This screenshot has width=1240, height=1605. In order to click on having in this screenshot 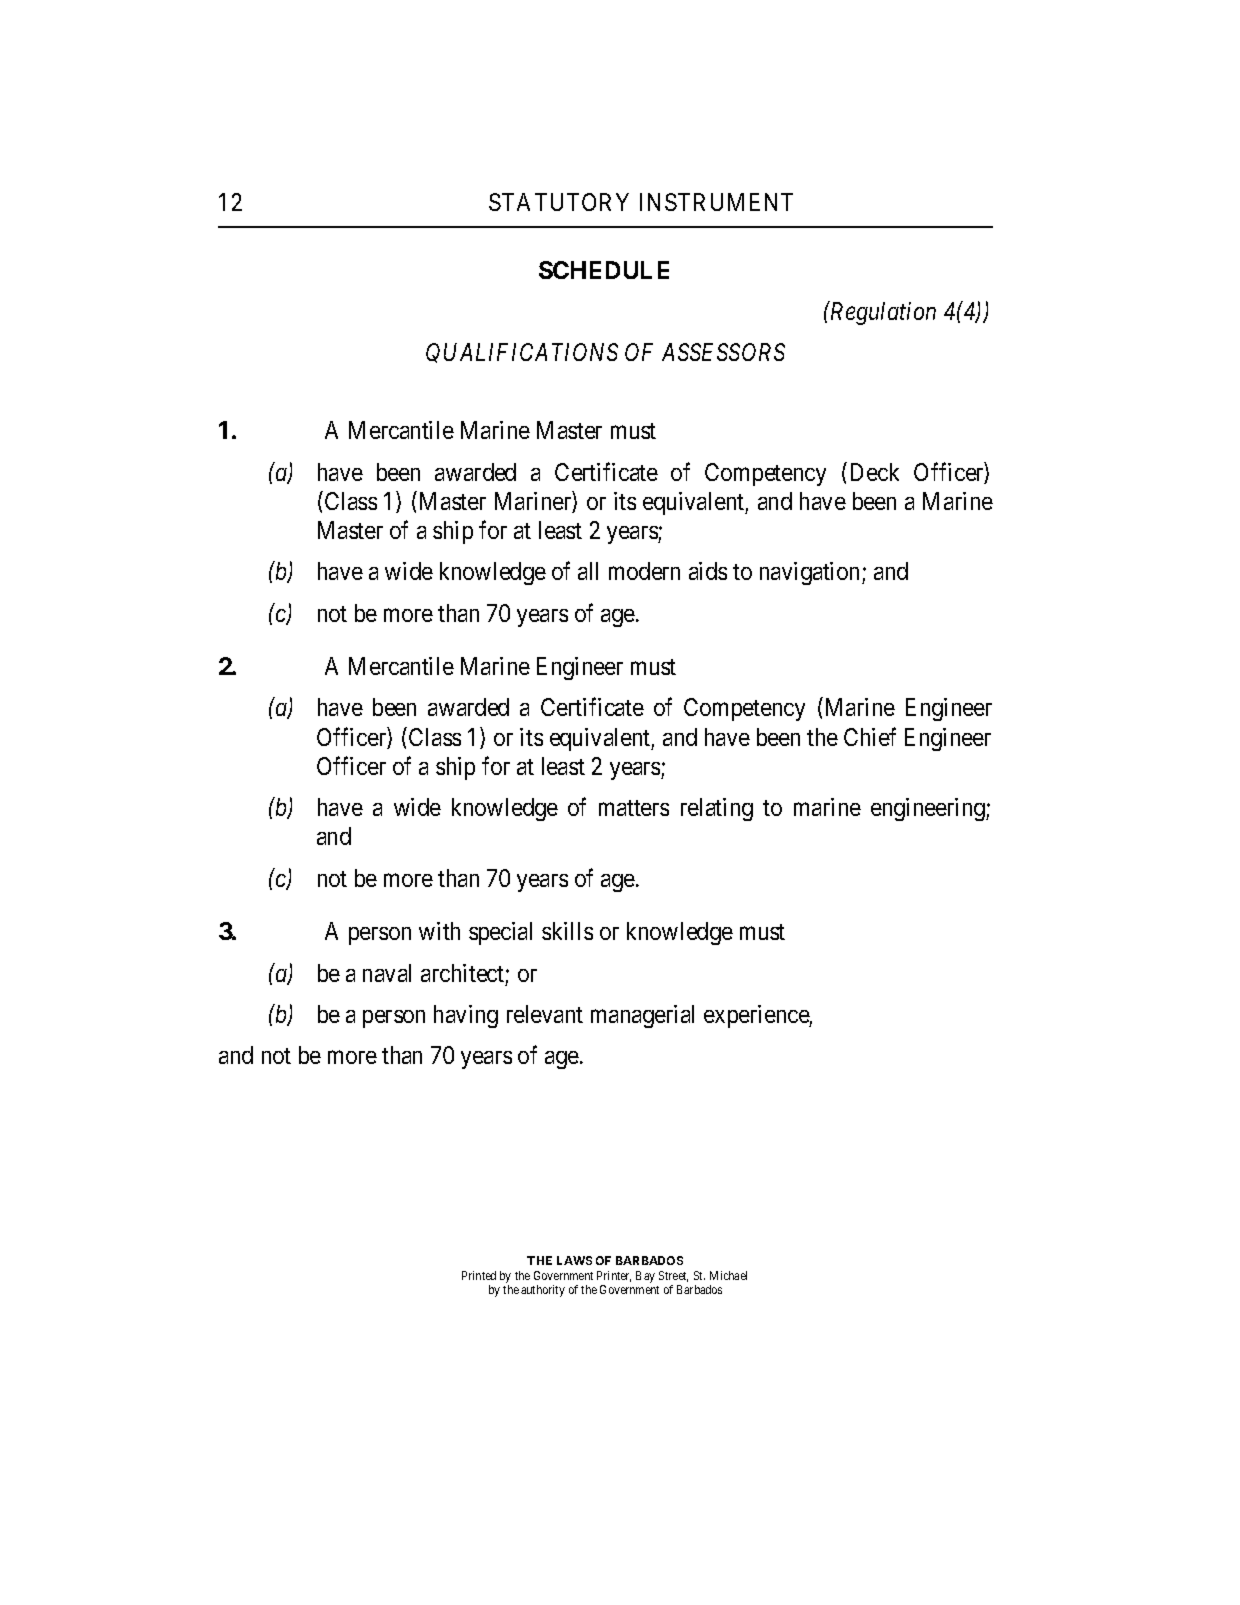, I will do `click(466, 1016)`.
